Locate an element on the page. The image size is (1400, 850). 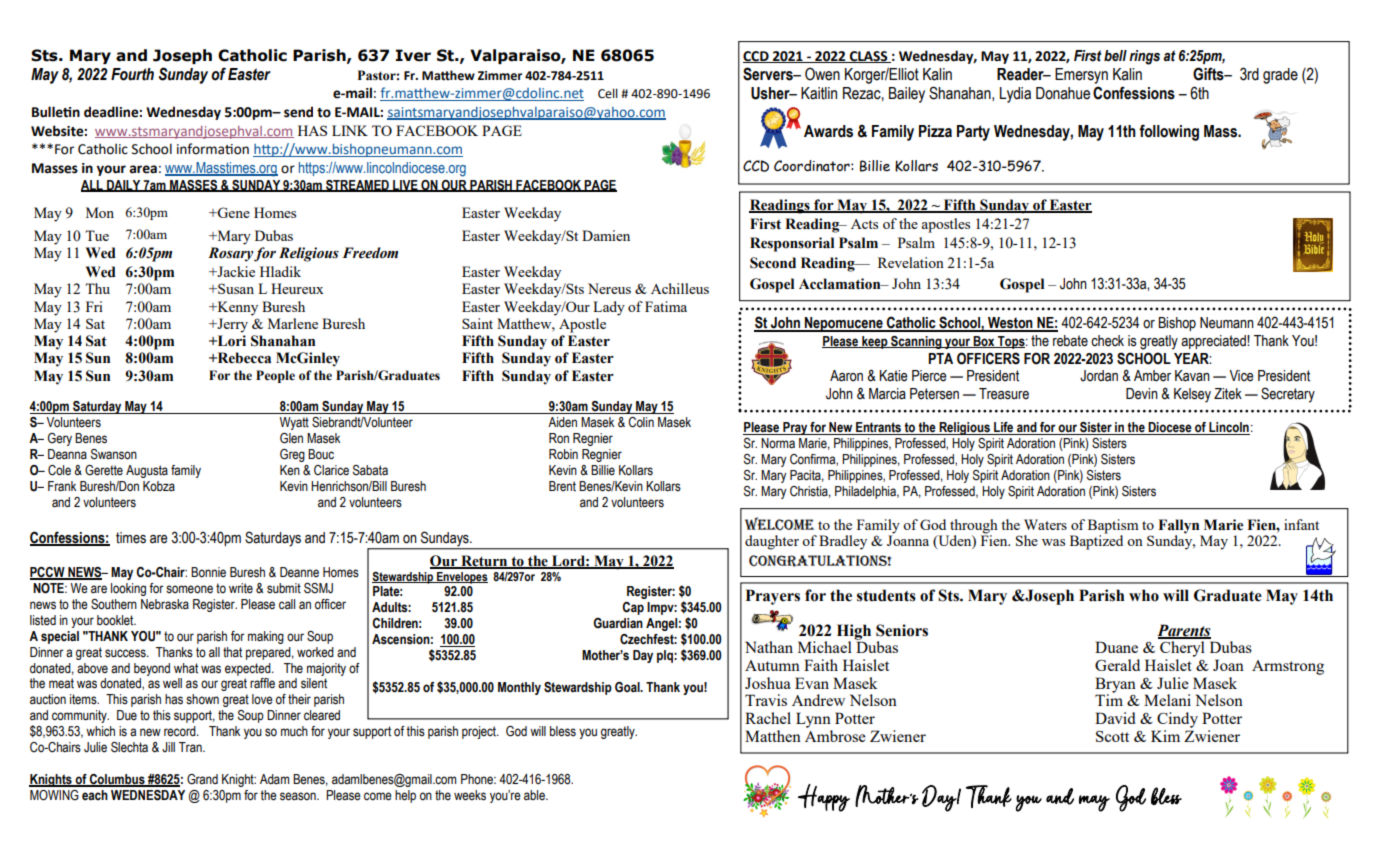
Gifts is located at coordinates (1209, 74).
